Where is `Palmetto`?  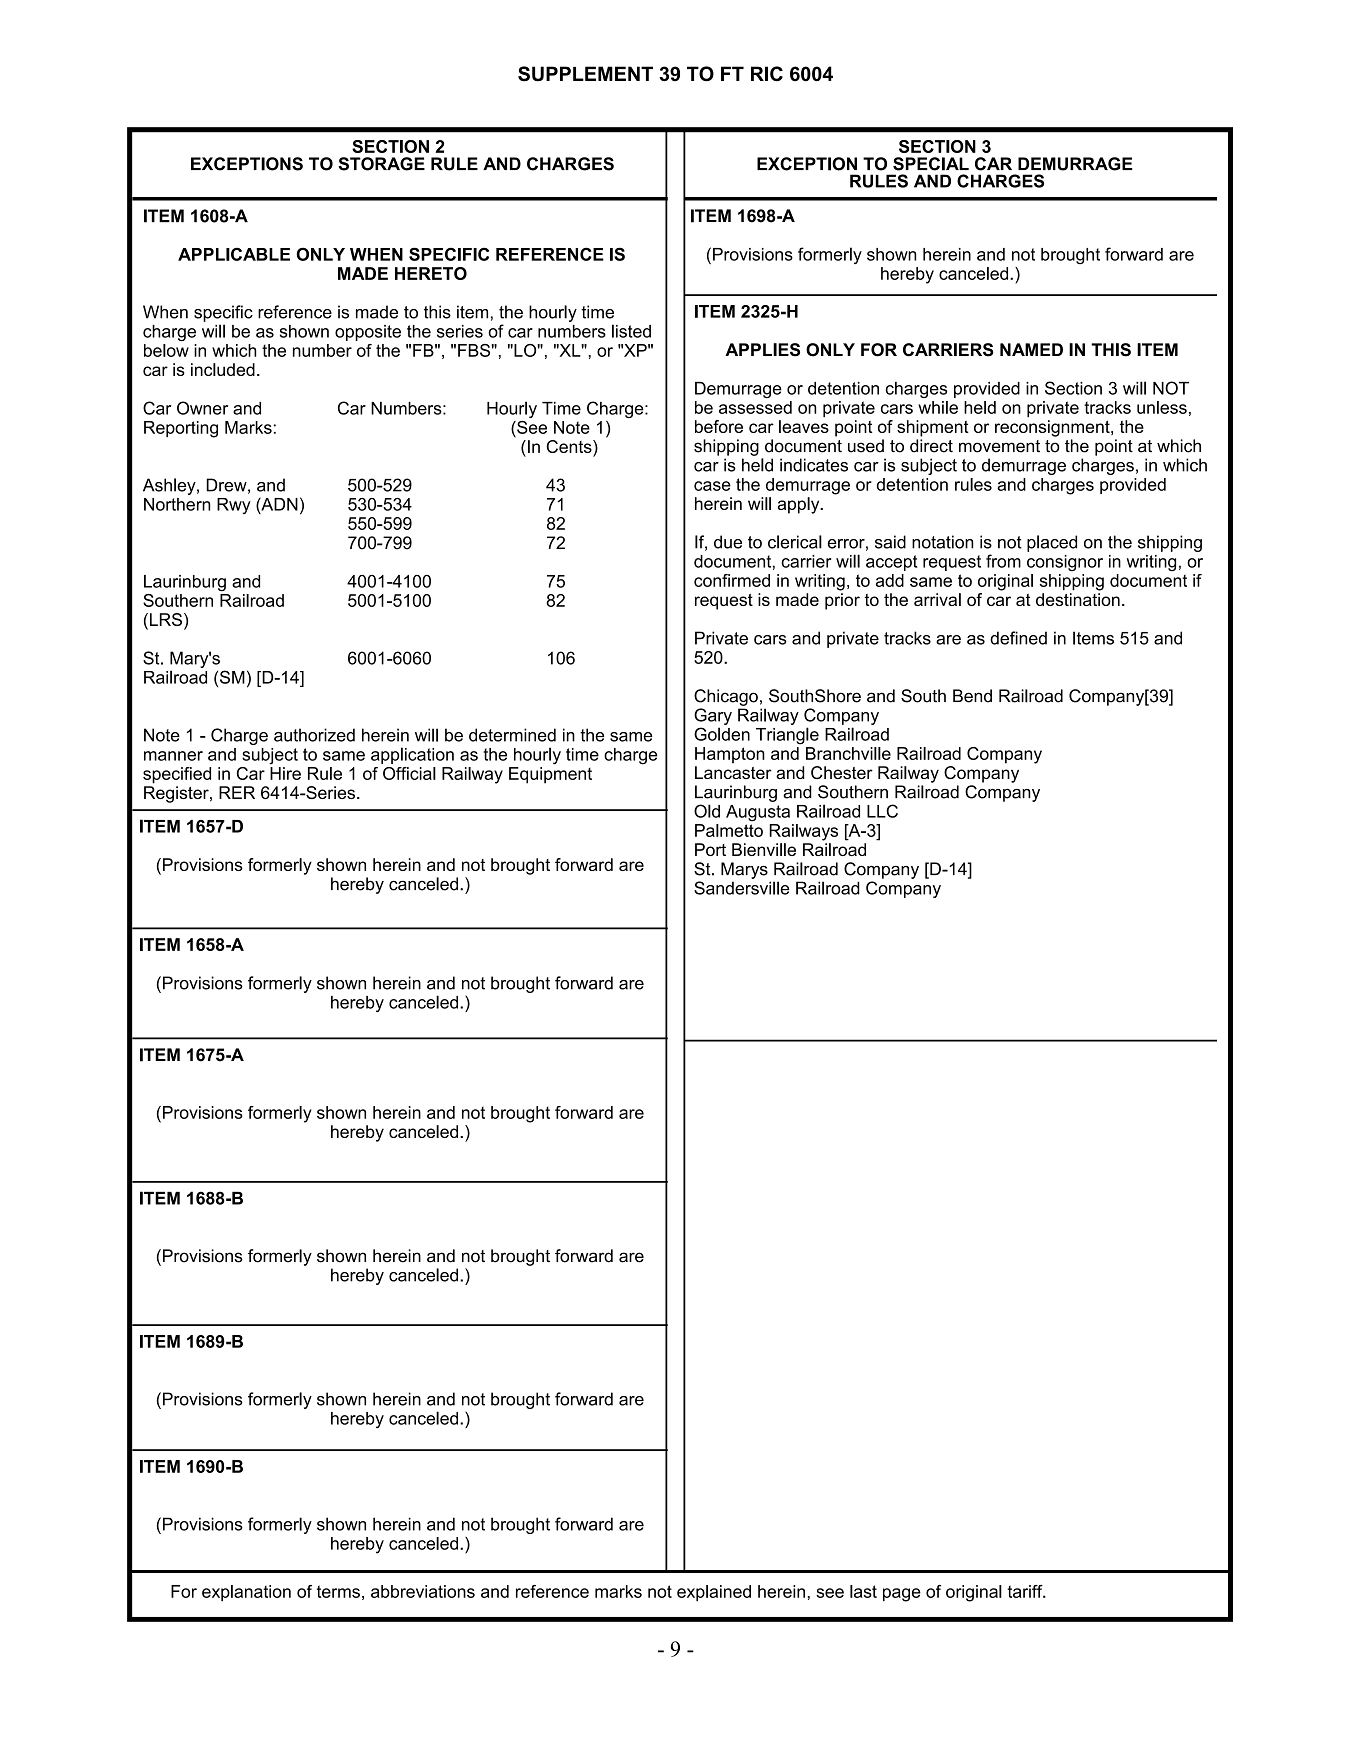
Palmetto is located at coordinates (729, 830).
